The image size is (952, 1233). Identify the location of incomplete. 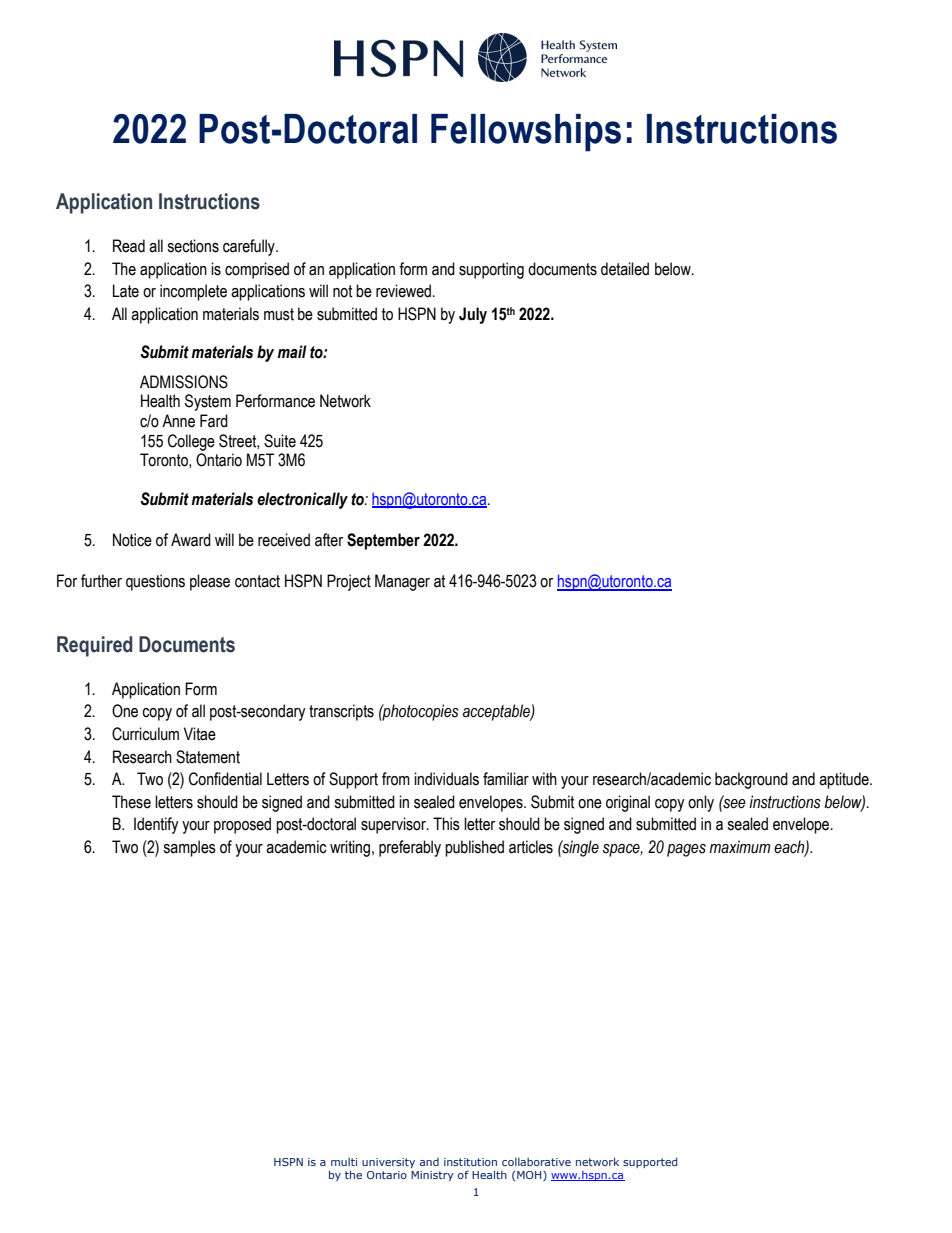
(193, 292).
